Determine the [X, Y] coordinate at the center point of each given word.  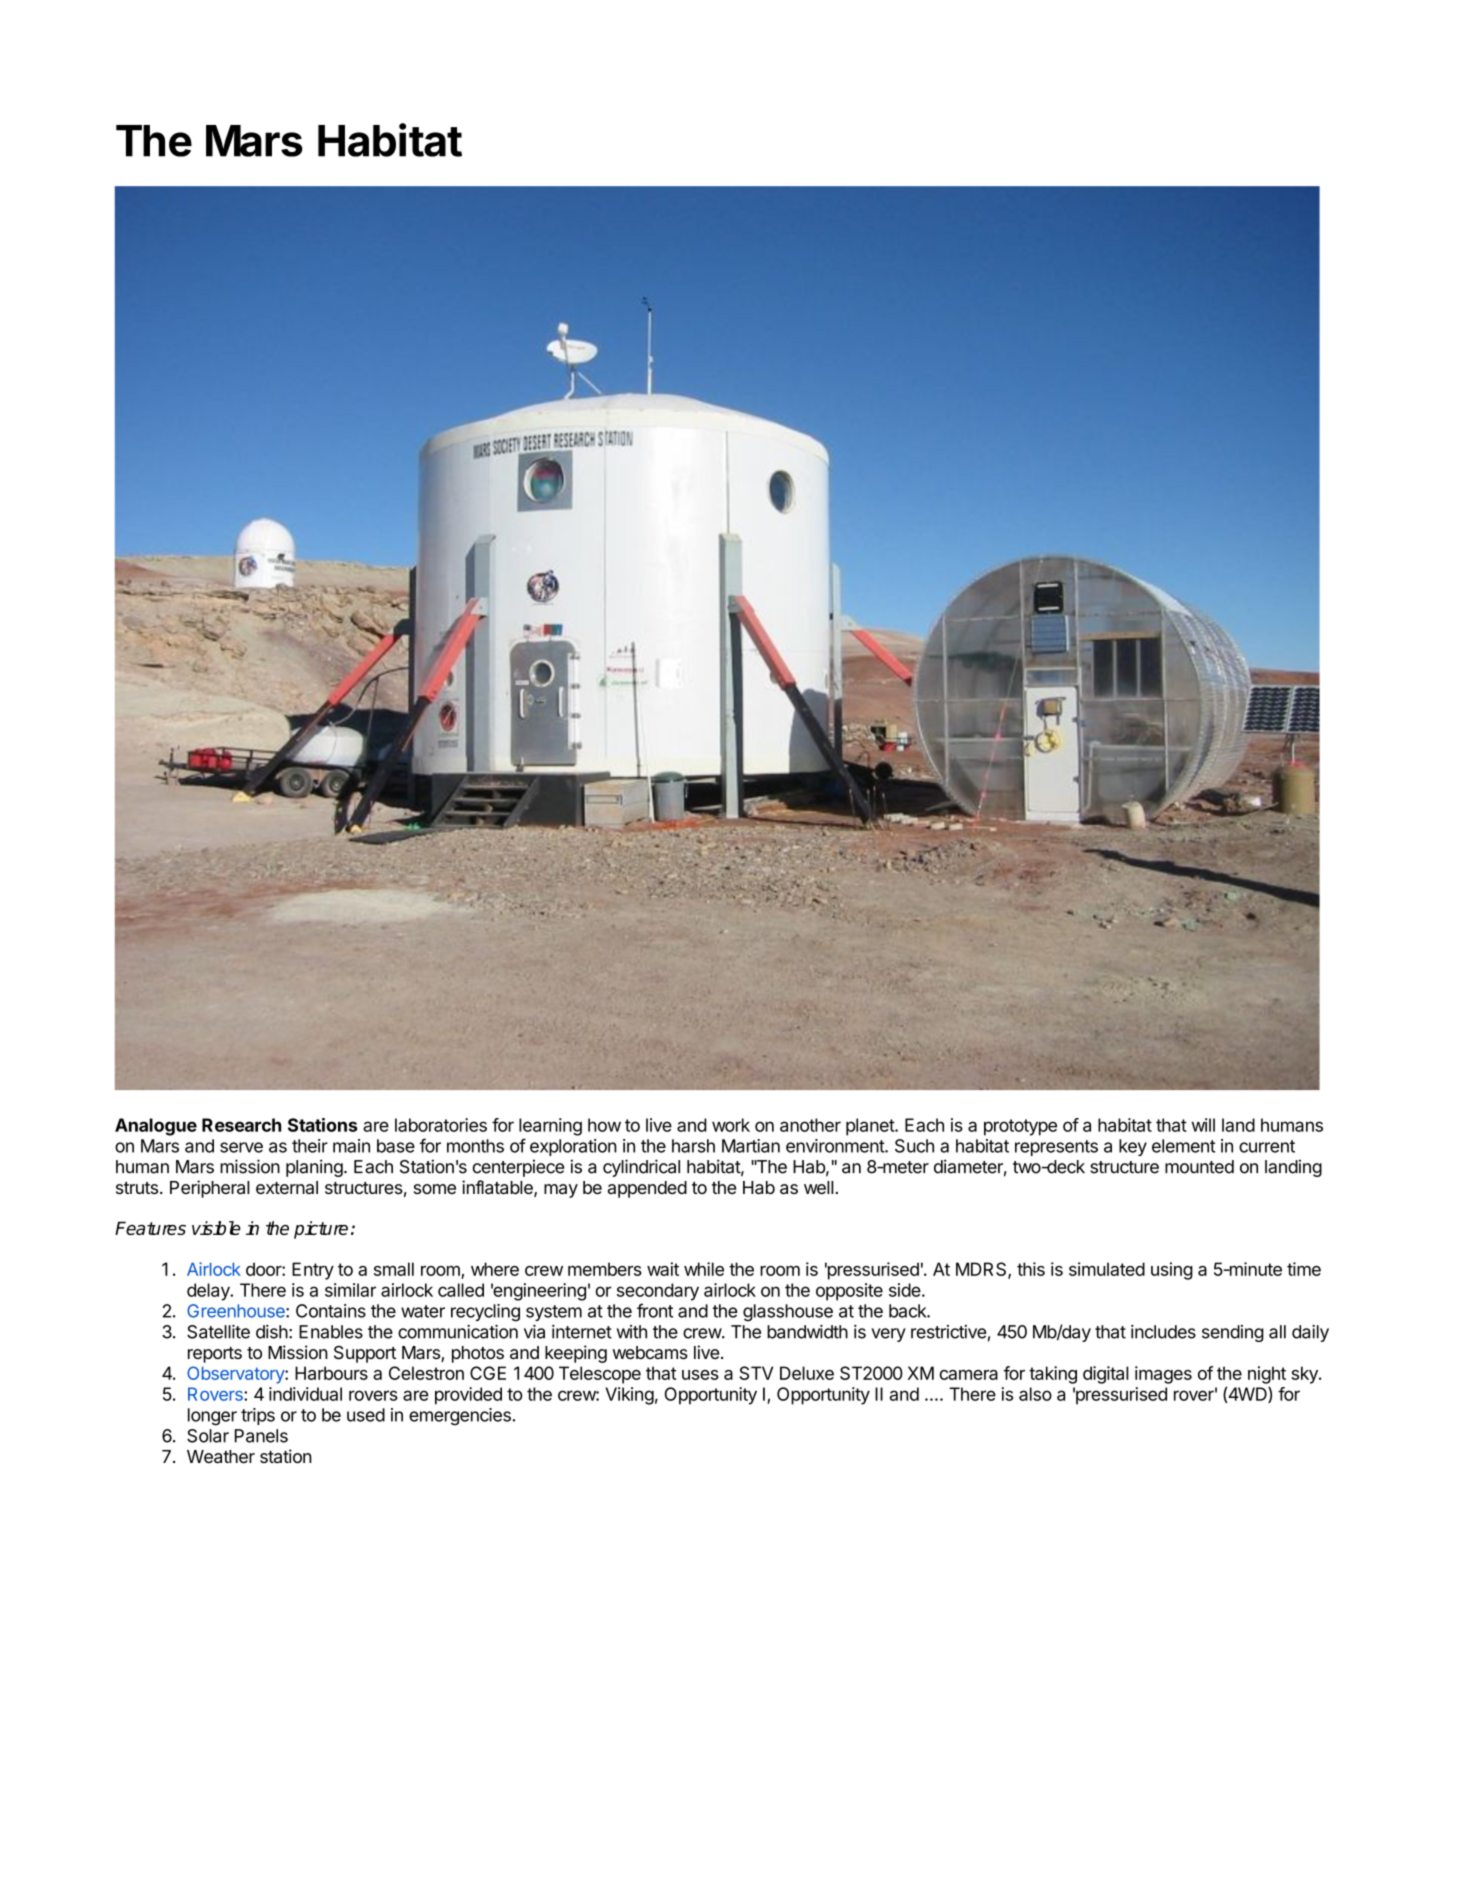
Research [241, 1125]
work [731, 1125]
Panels [261, 1436]
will [1203, 1125]
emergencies [460, 1417]
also [1035, 1394]
